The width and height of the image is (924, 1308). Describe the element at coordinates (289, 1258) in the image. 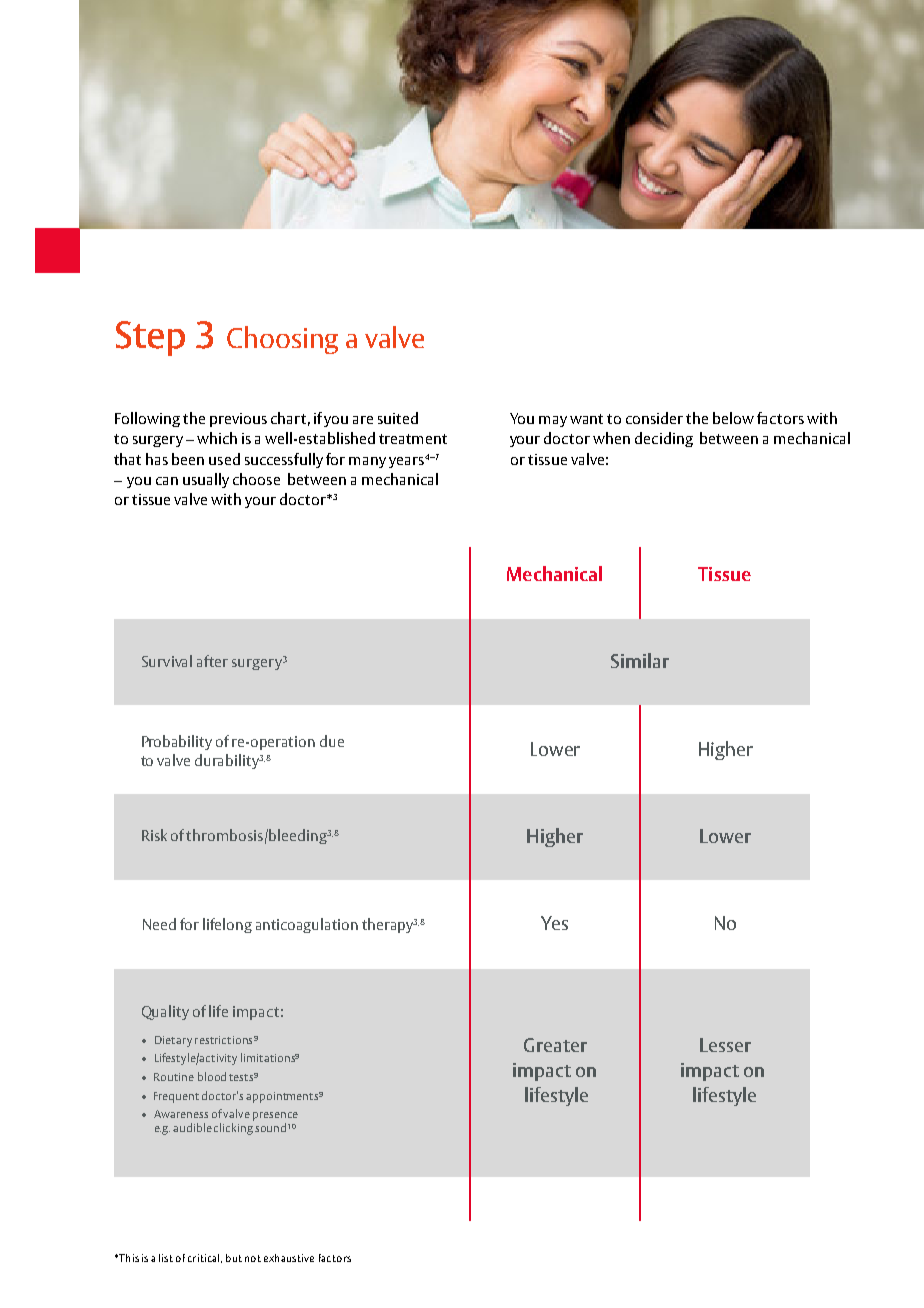

I see `exhaustive` at that location.
